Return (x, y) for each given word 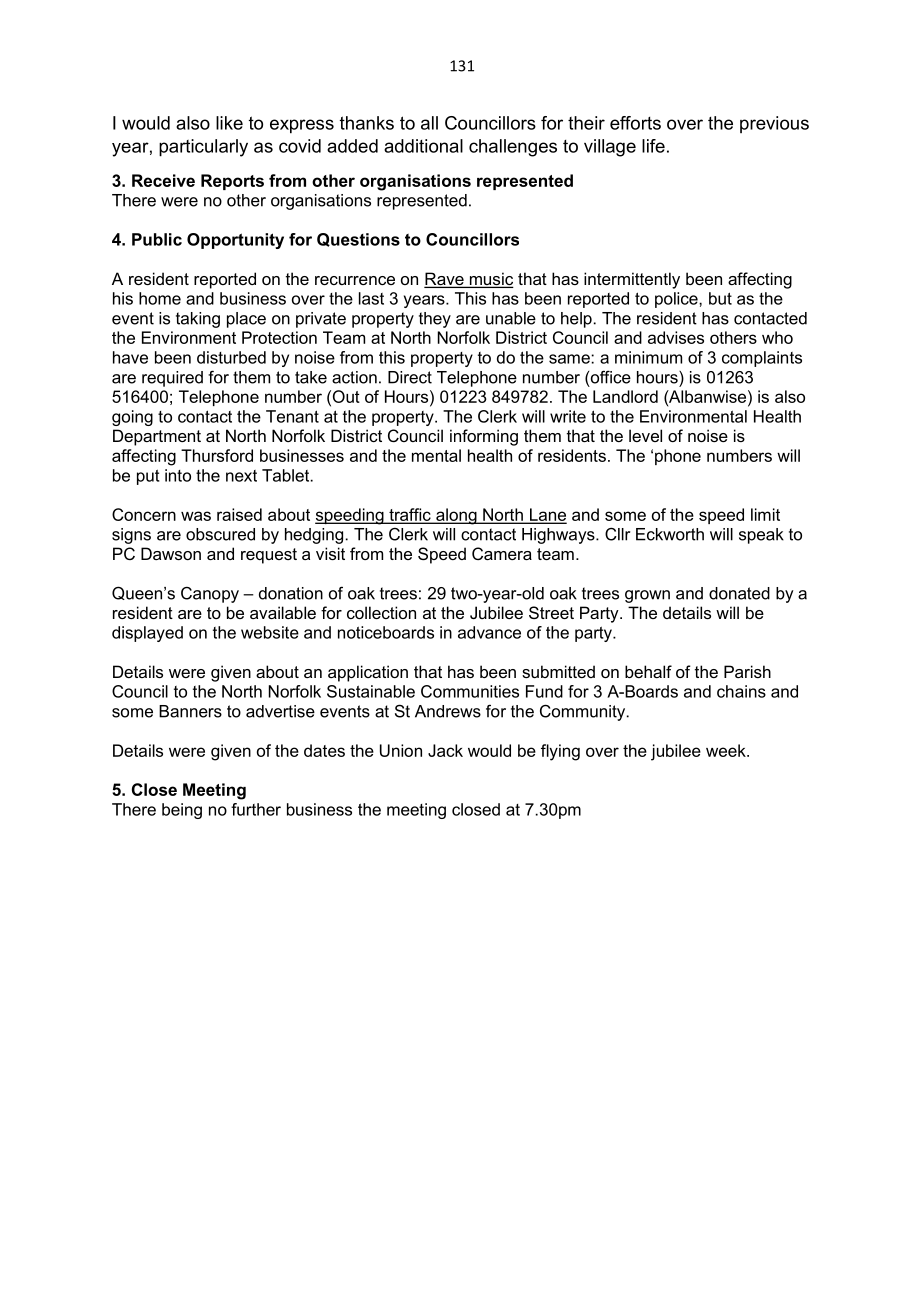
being (182, 811)
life (653, 146)
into (178, 475)
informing (484, 437)
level (645, 435)
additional (423, 146)
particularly (203, 148)
